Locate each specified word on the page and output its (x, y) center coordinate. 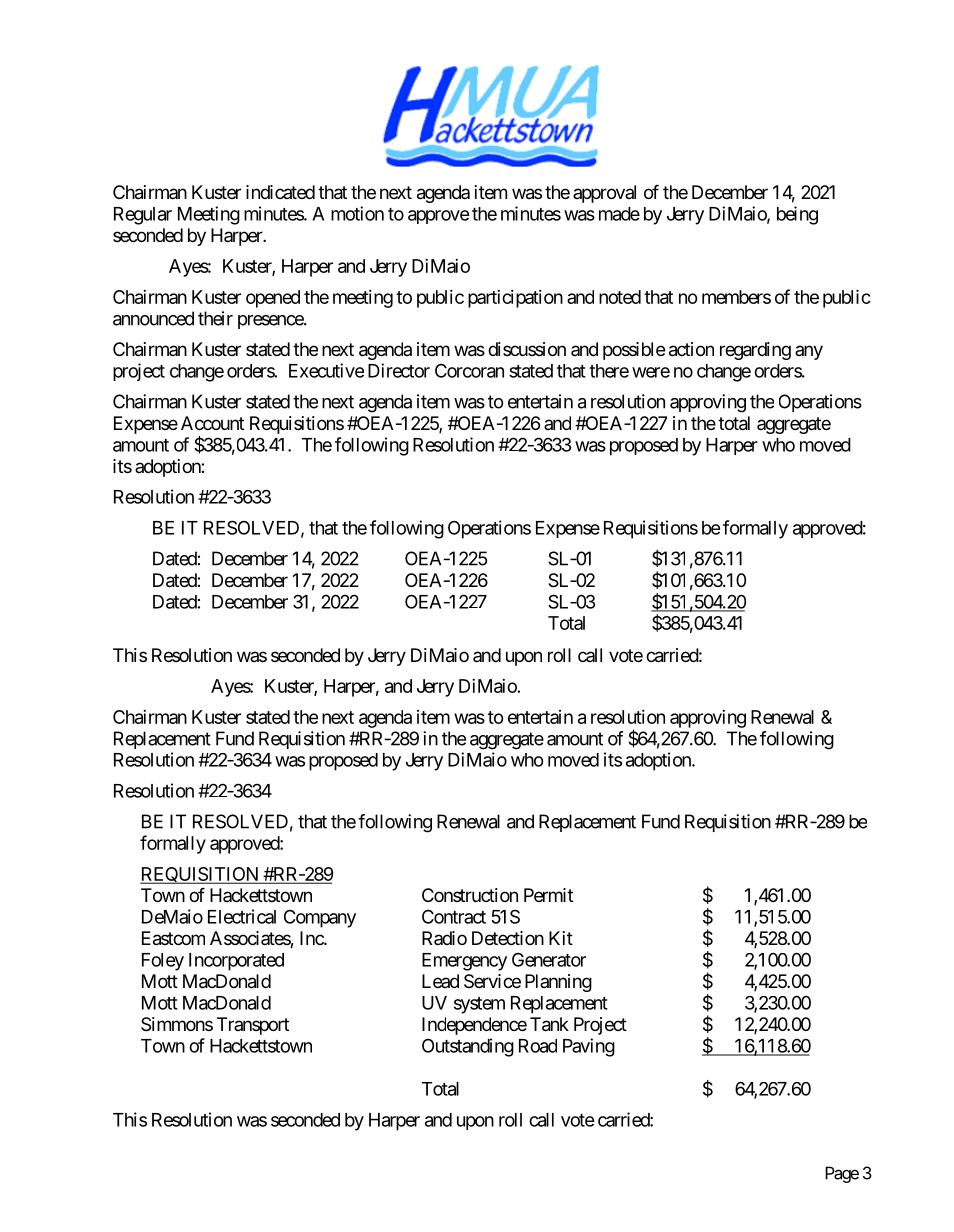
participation (515, 299)
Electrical (242, 916)
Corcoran (469, 370)
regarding (755, 351)
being (797, 215)
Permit (548, 895)
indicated (280, 192)
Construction (470, 895)
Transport (253, 1026)
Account (212, 423)
